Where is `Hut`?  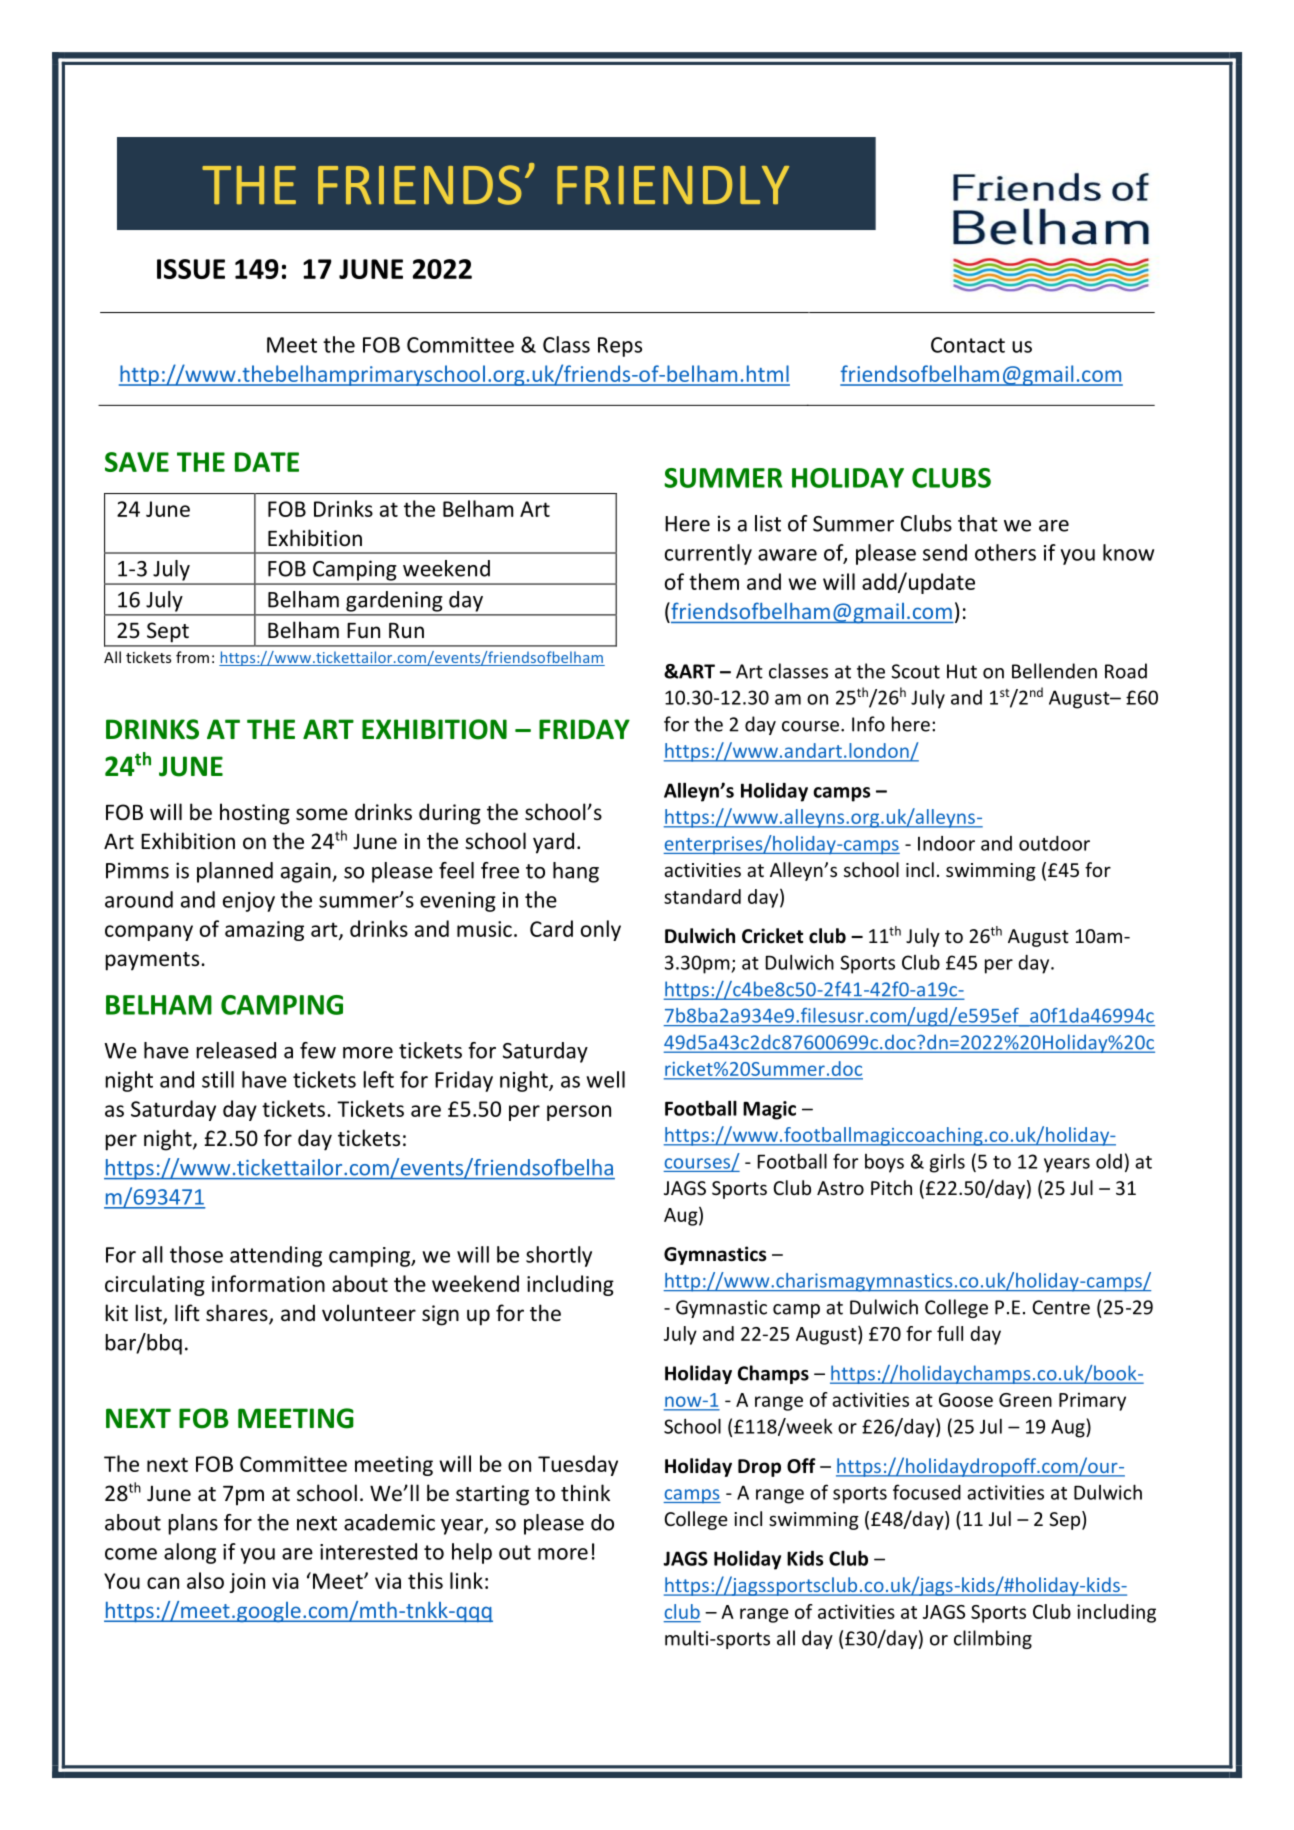
Hut is located at coordinates (962, 671).
